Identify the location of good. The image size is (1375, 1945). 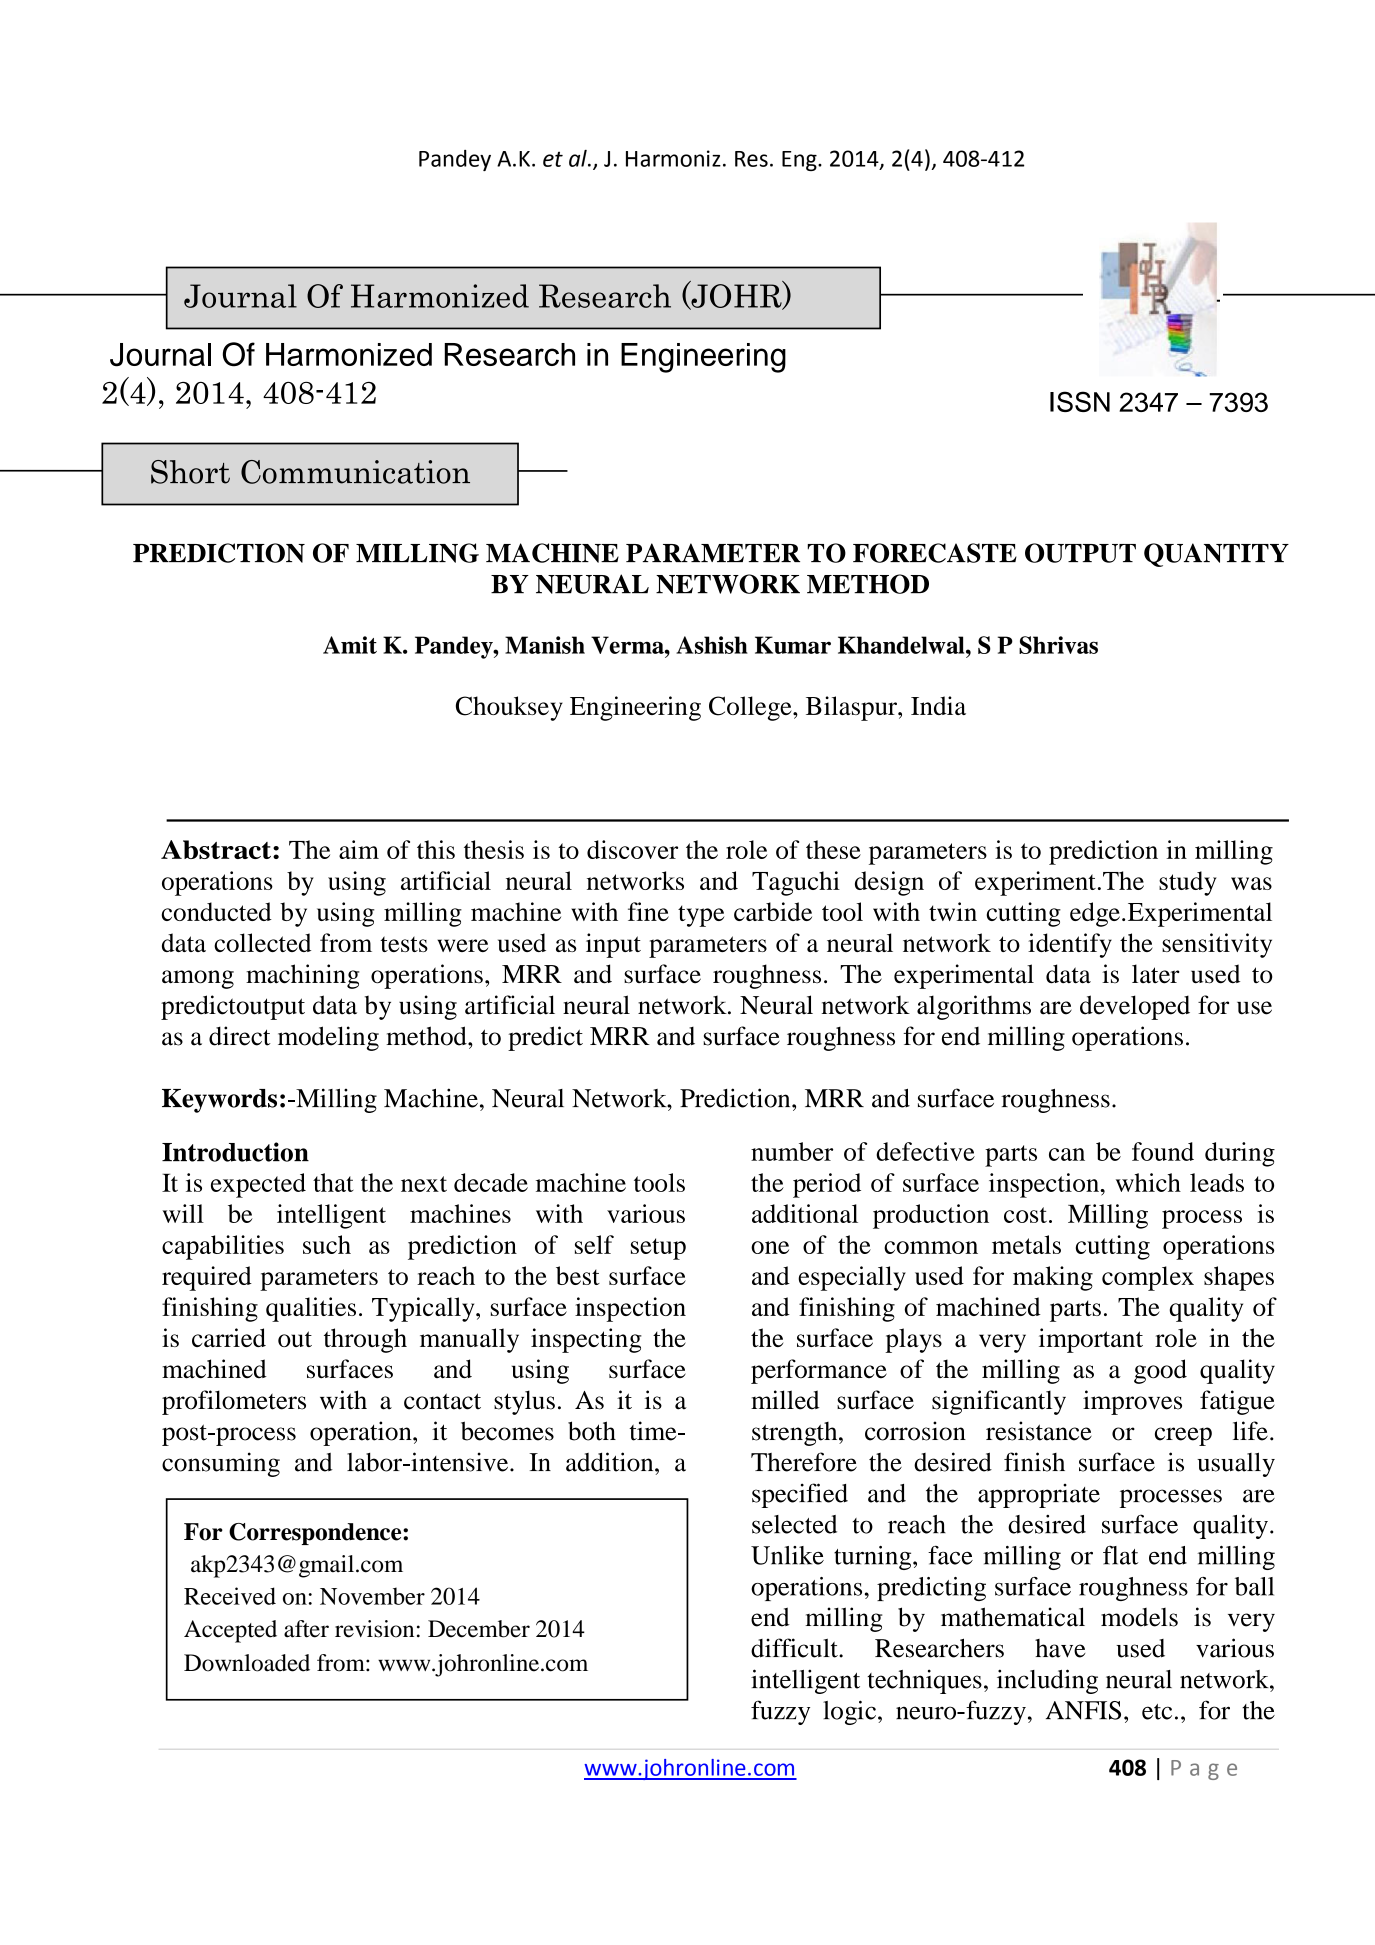
(1160, 1371).
